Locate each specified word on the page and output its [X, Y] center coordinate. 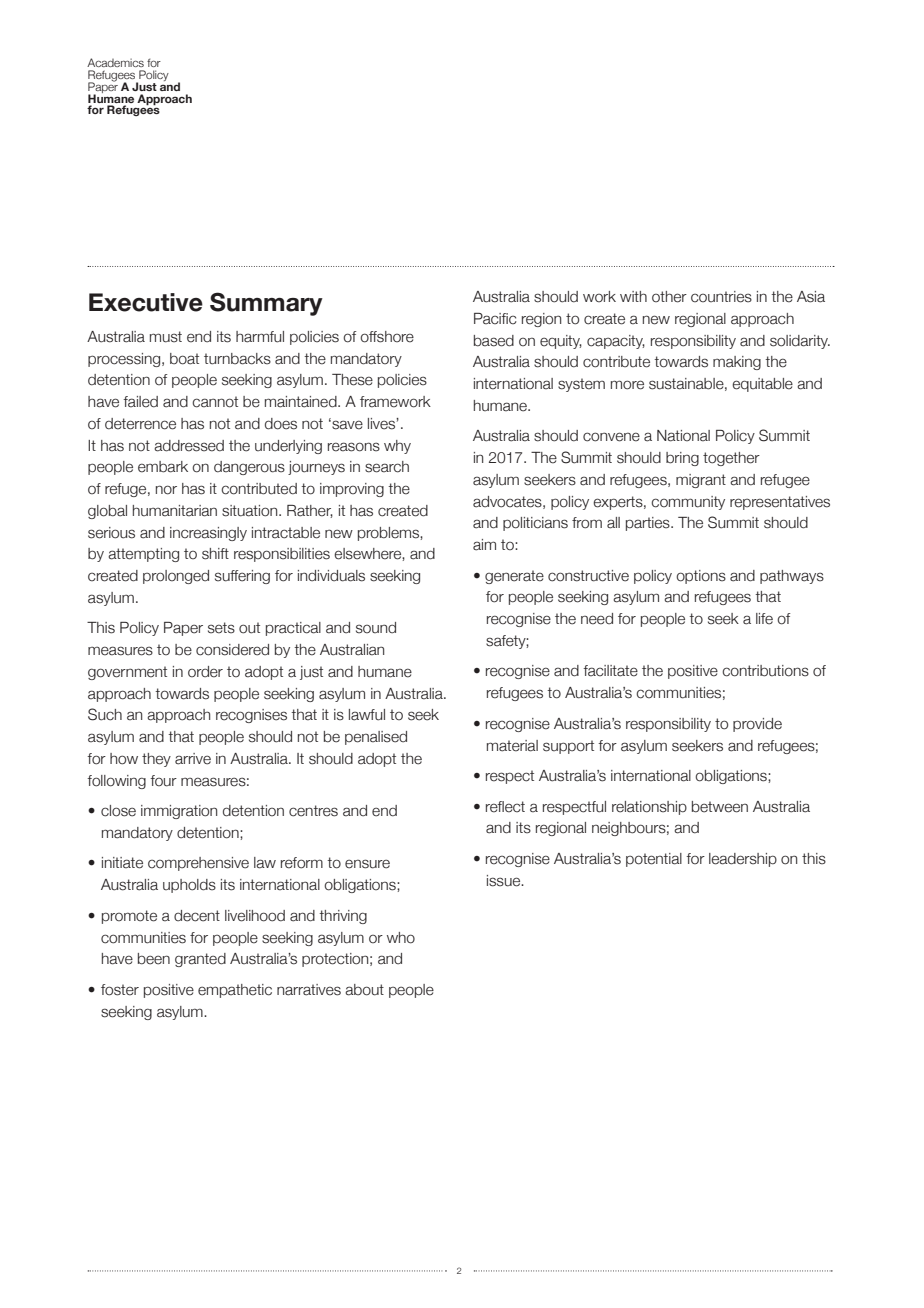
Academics [115, 62]
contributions [765, 671]
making [737, 363]
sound [376, 628]
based [494, 341]
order [205, 672]
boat [184, 359]
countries [721, 297]
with [633, 296]
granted [200, 960]
